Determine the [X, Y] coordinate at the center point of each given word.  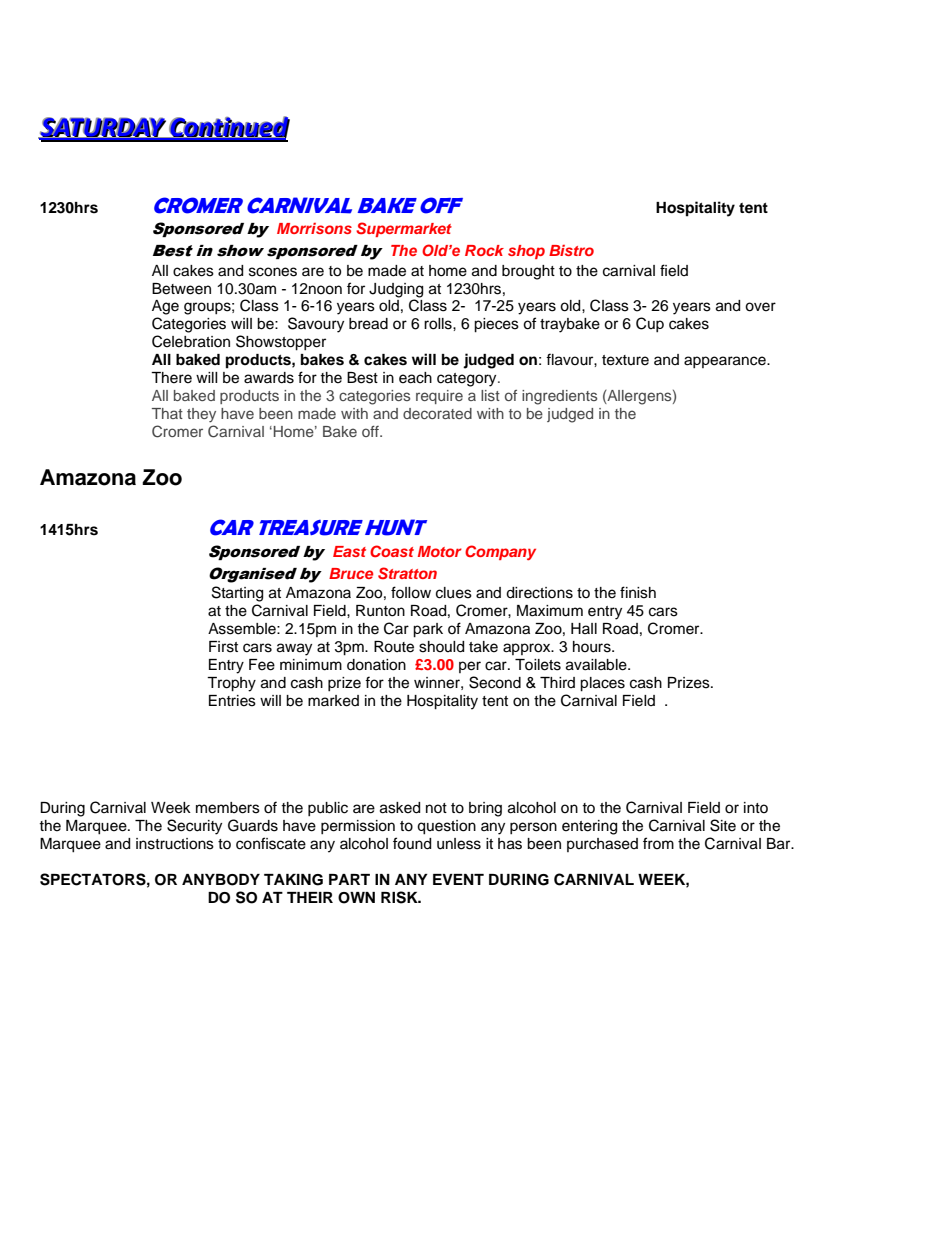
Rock [484, 250]
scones [273, 272]
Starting [237, 594]
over [760, 307]
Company [500, 552]
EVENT [458, 879]
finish [638, 592]
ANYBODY [221, 880]
